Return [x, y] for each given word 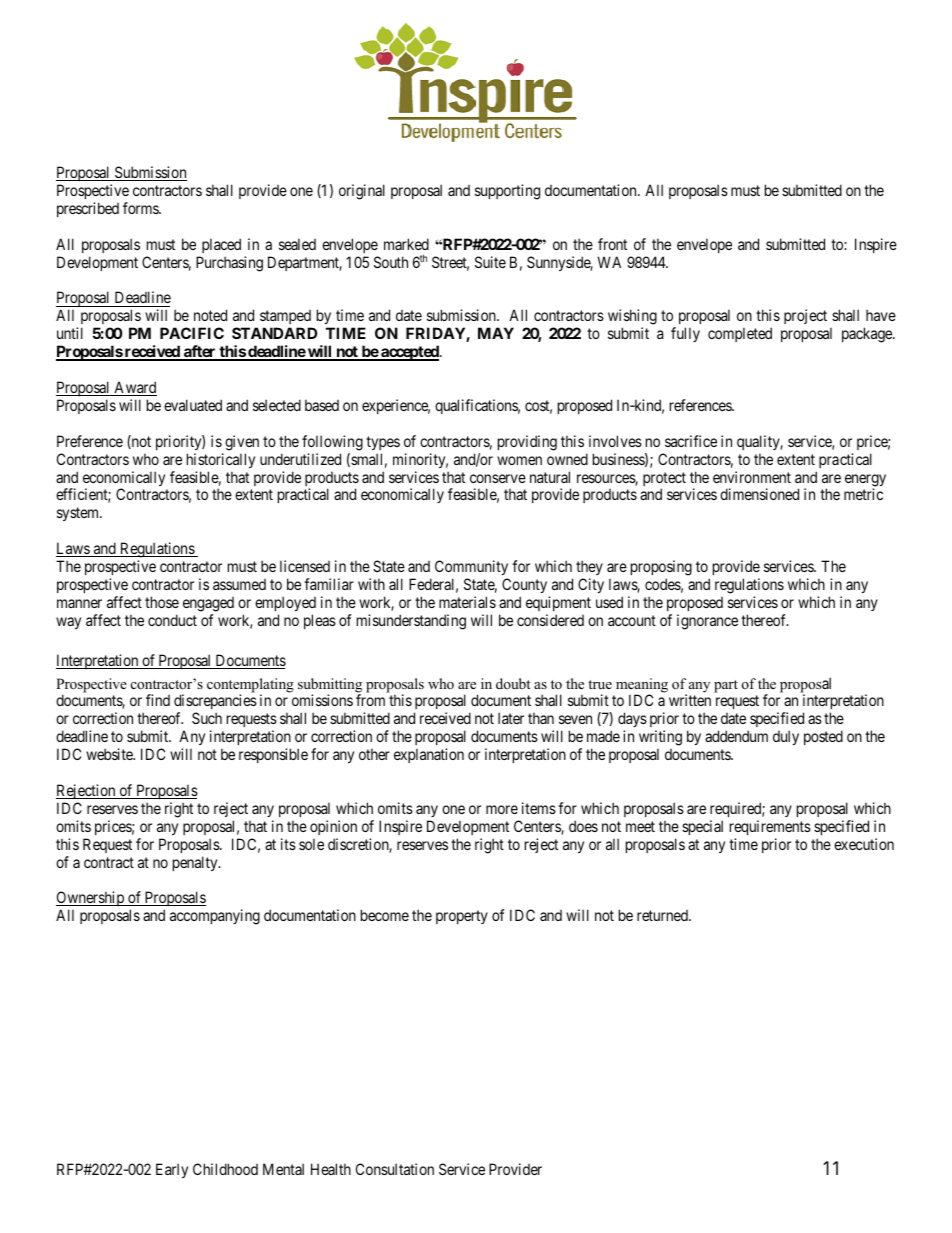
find [158, 700]
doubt [513, 683]
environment [752, 477]
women [519, 460]
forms [141, 208]
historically [221, 460]
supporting [507, 192]
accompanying [215, 917]
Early [172, 1170]
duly [786, 737]
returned [663, 915]
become [385, 915]
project [805, 316]
